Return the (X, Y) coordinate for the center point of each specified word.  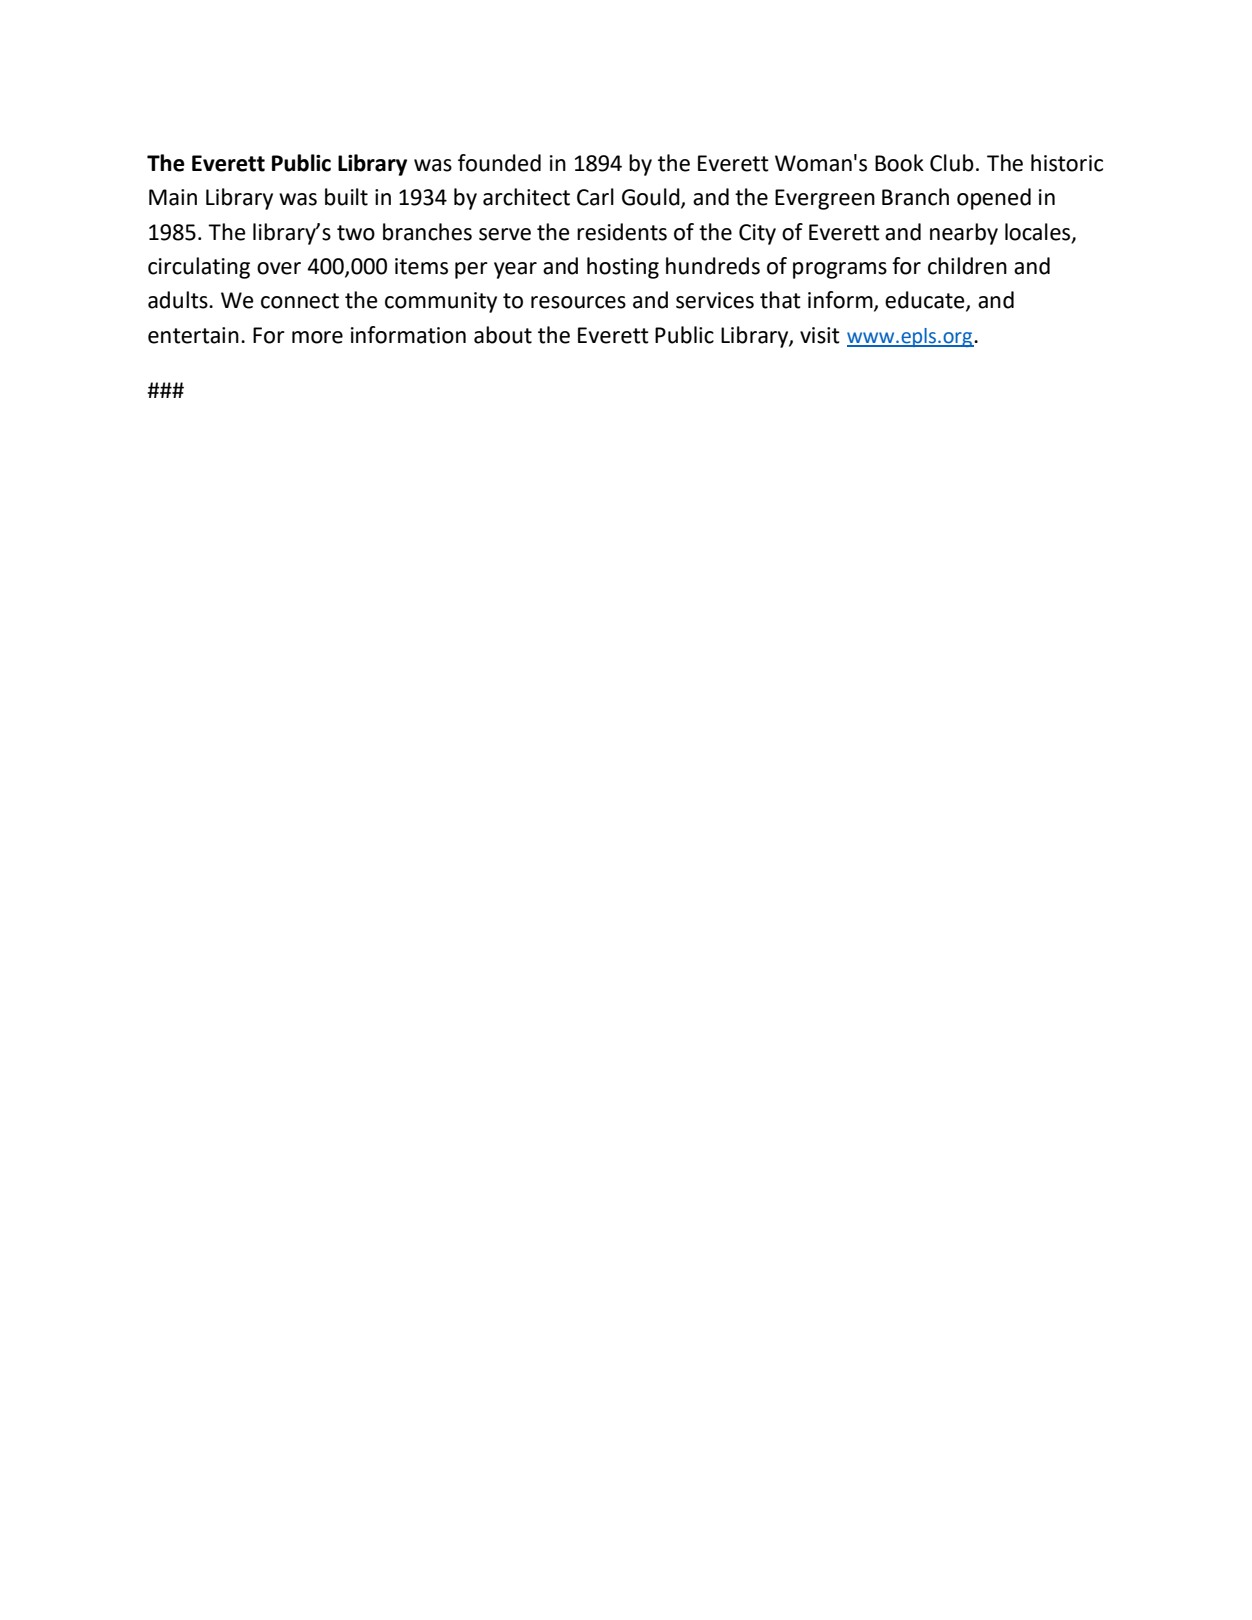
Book (899, 163)
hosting (623, 268)
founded (499, 163)
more (317, 337)
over (279, 268)
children (967, 266)
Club (952, 163)
